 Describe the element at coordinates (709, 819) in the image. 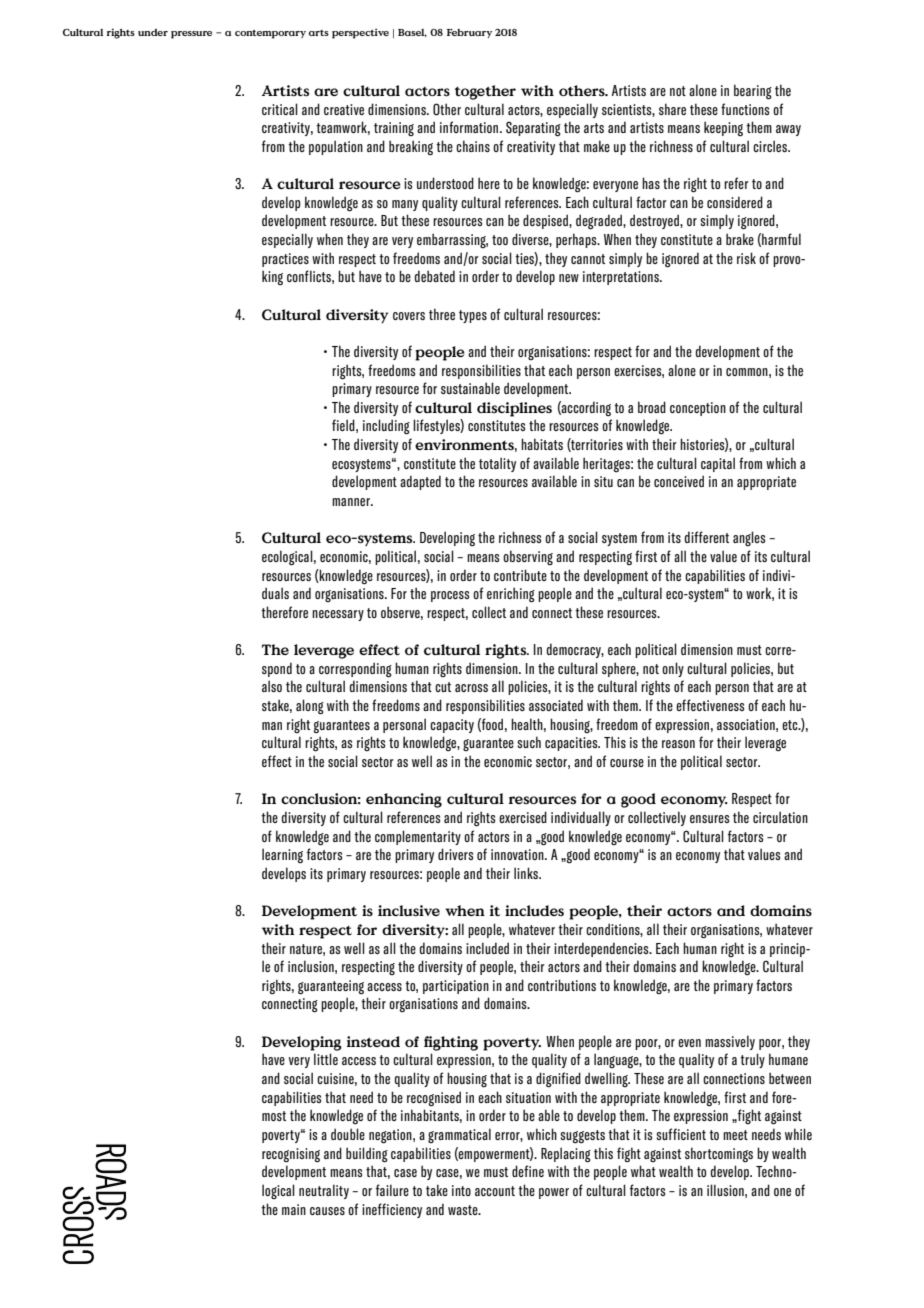

I see `ensures` at that location.
